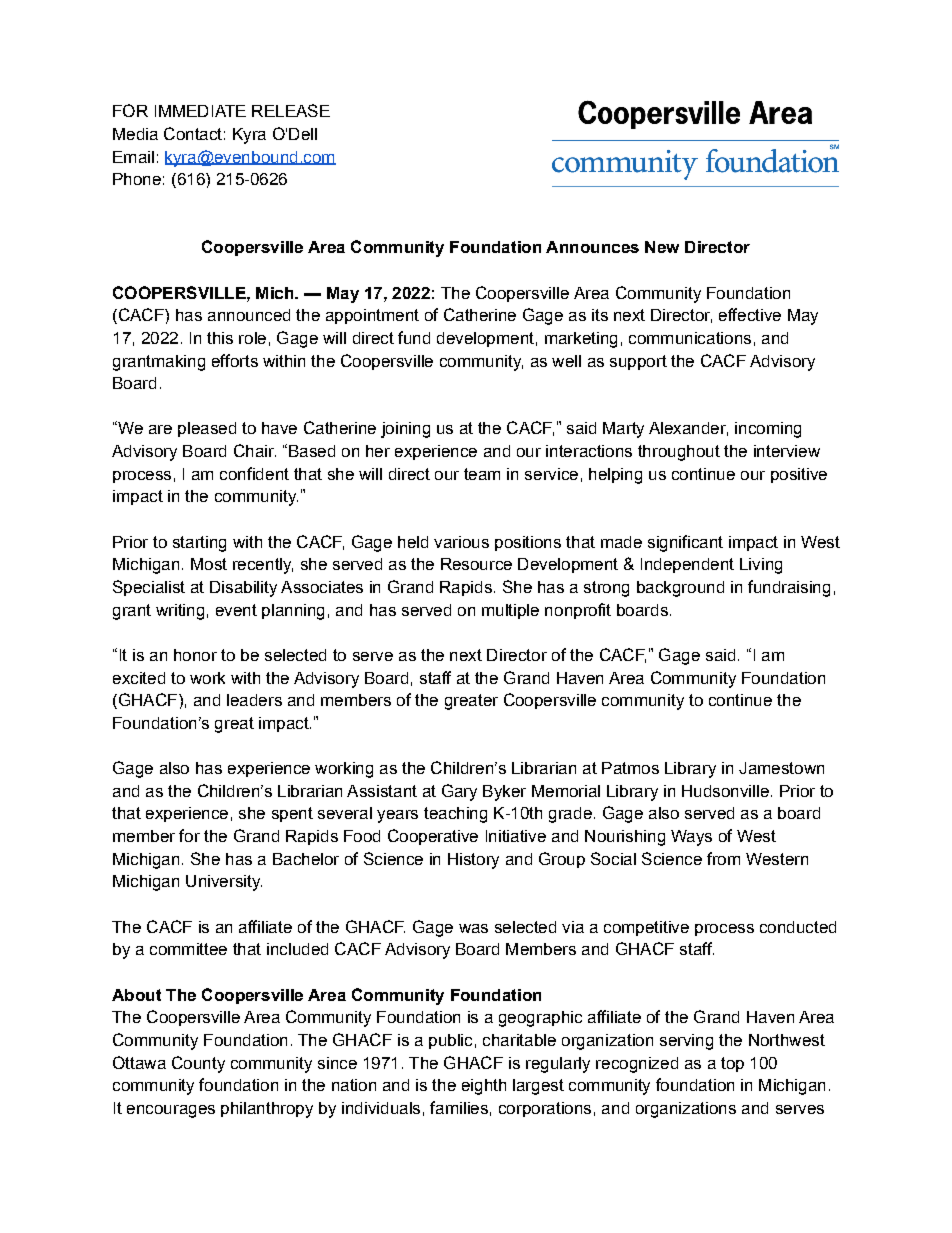  What do you see at coordinates (781, 768) in the image?
I see `Jamestown` at bounding box center [781, 768].
